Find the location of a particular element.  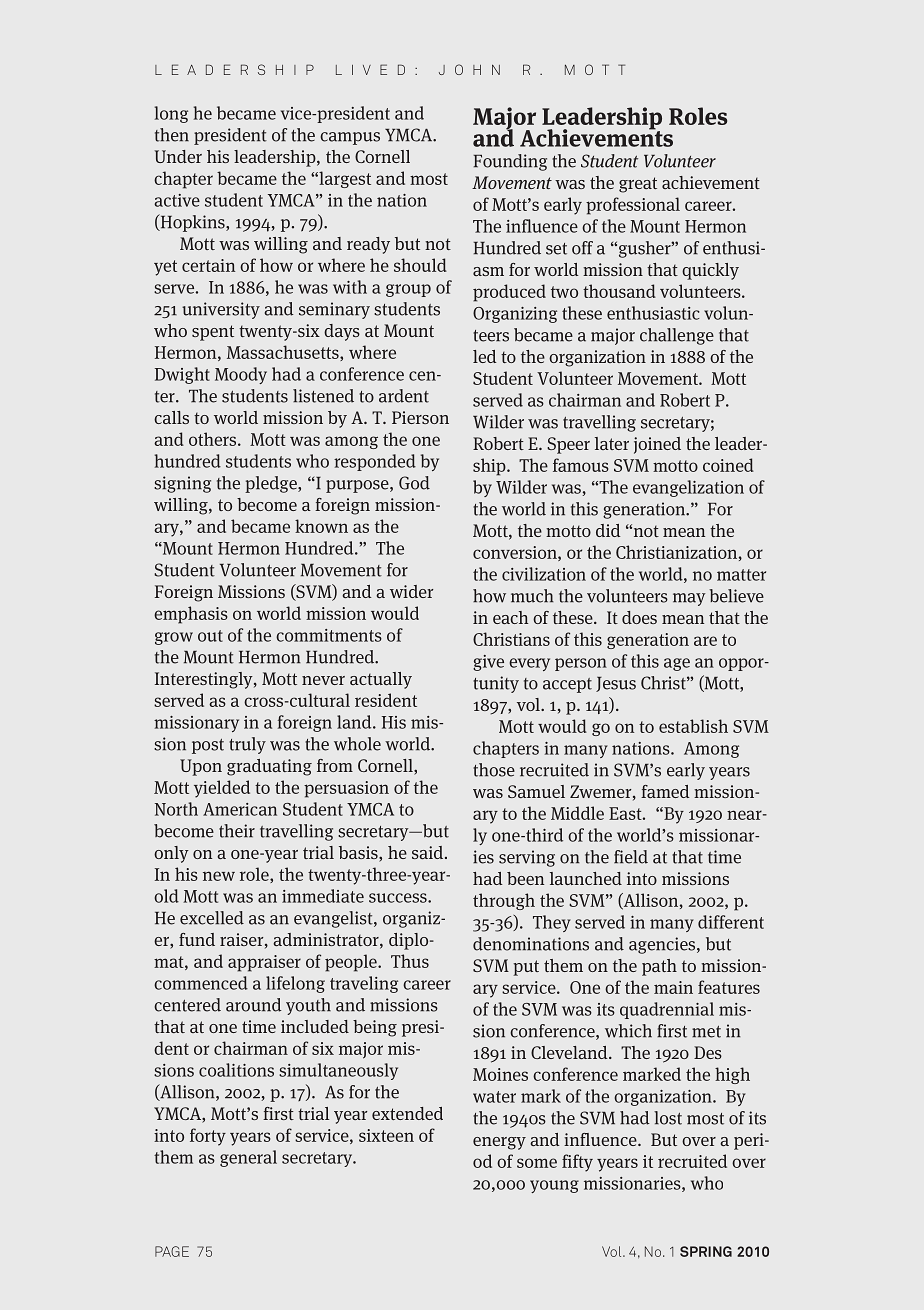

truly is located at coordinates (247, 745).
